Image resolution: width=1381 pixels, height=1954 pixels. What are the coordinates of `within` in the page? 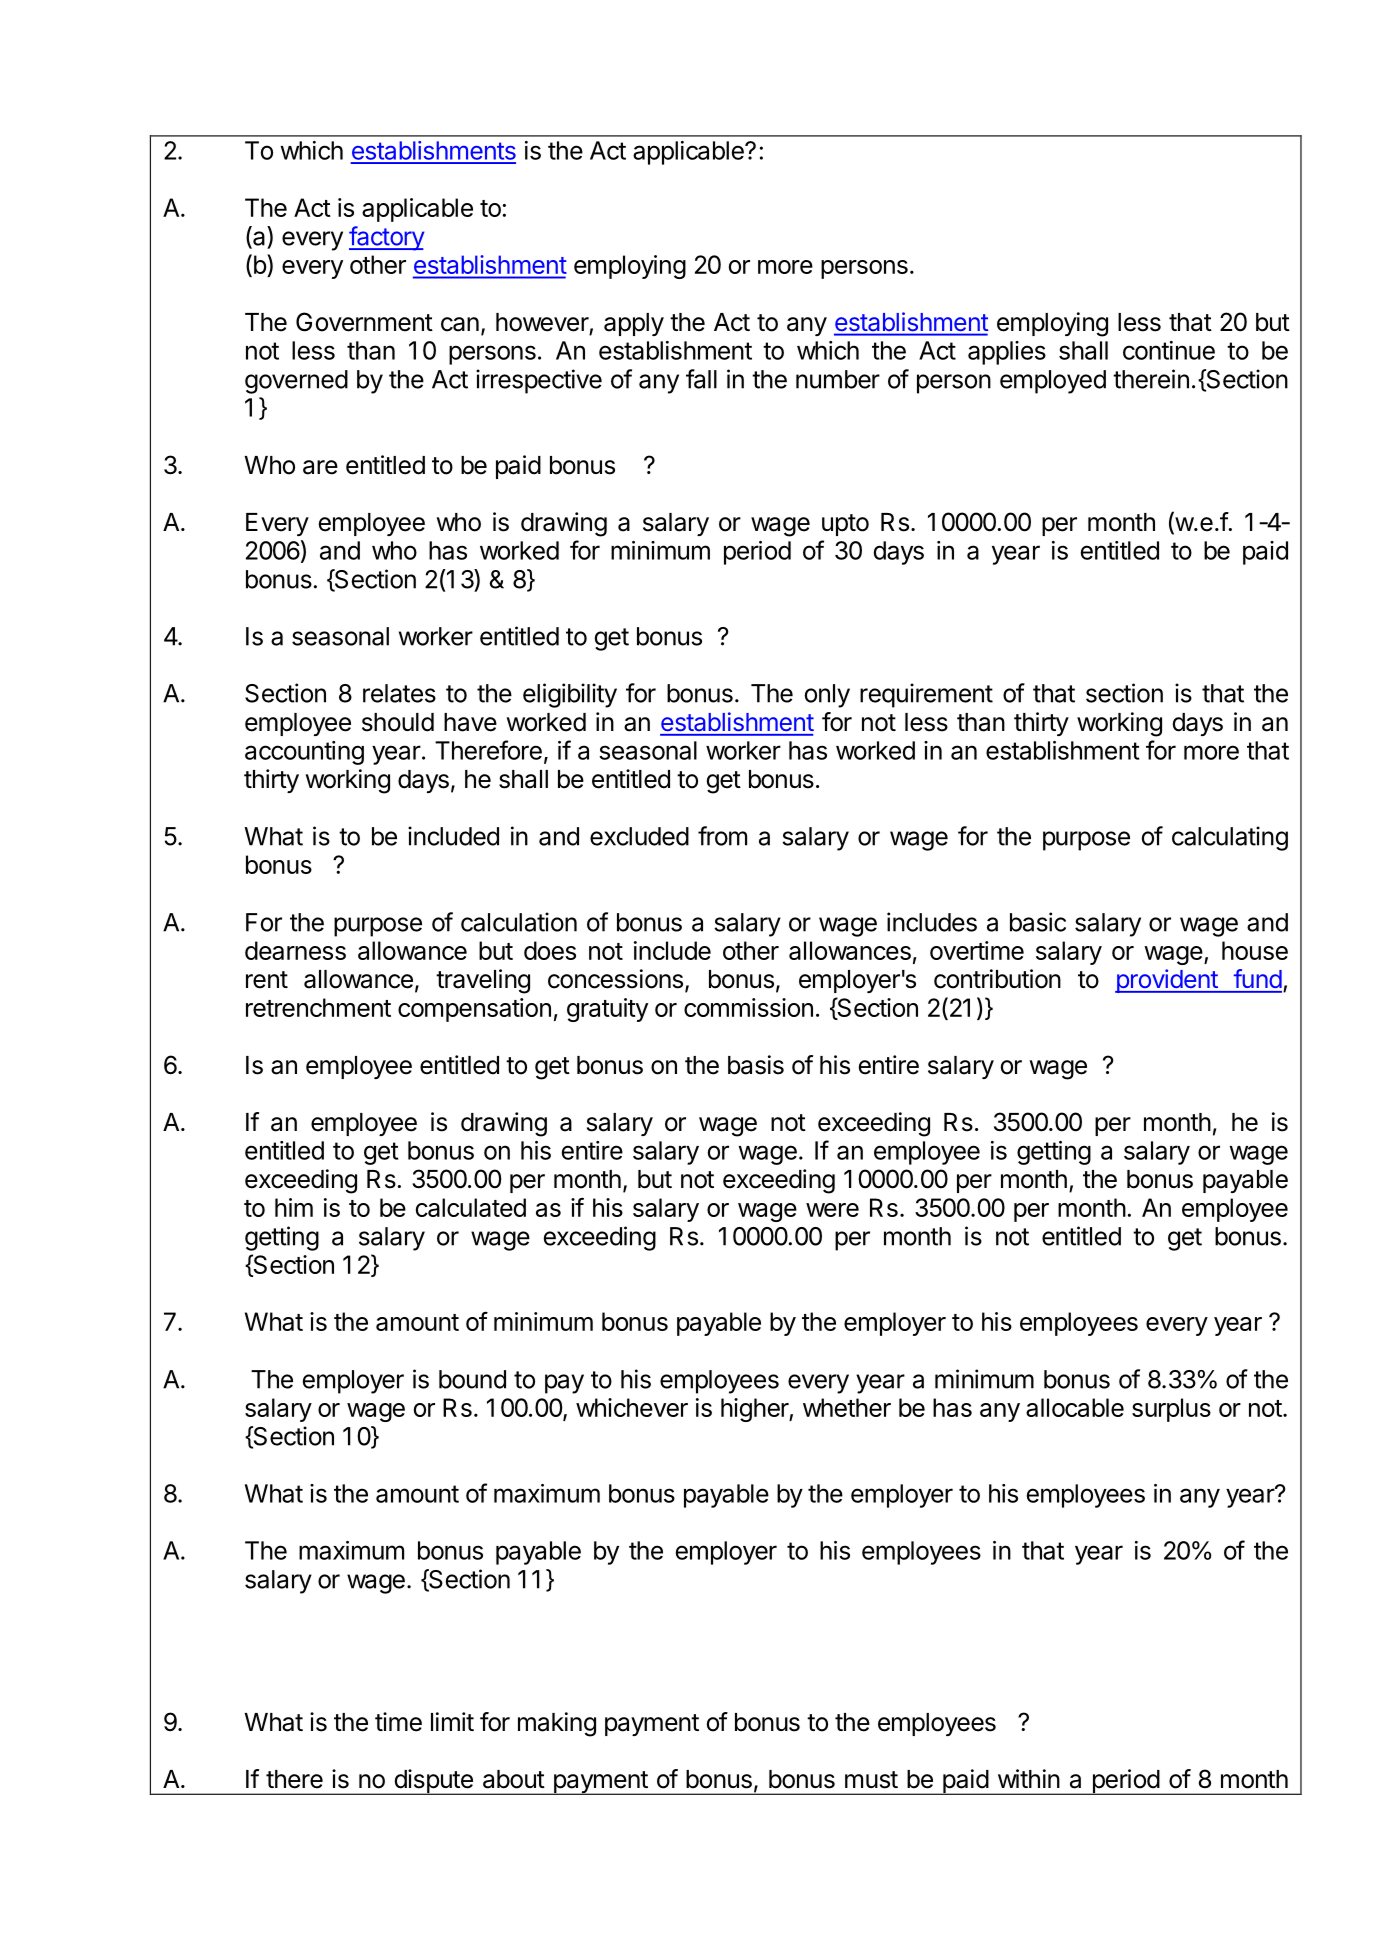 It's located at (1029, 1778).
